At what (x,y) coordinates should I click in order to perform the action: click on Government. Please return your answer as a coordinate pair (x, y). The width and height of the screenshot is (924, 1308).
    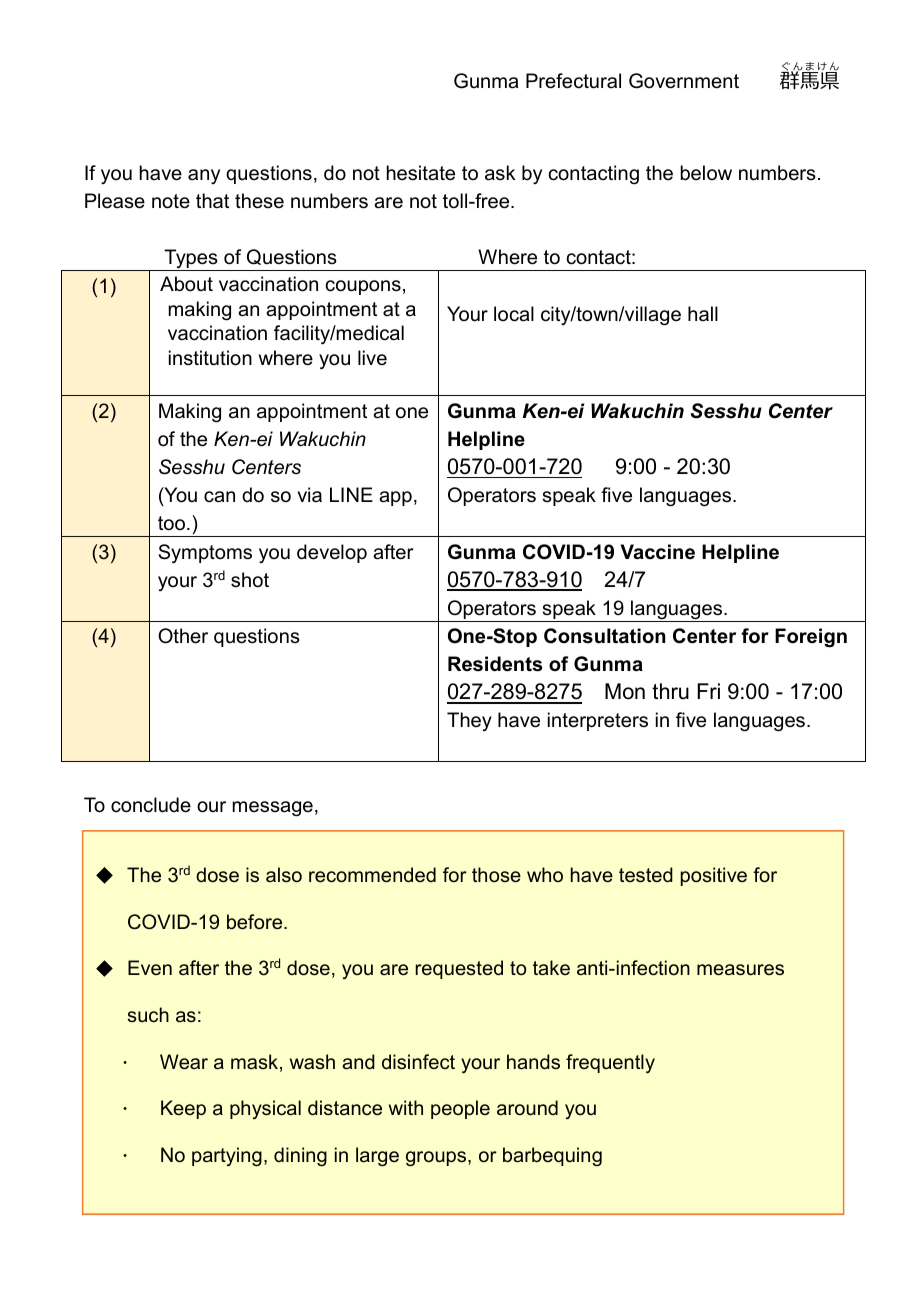
    Looking at the image, I should click on (684, 81).
